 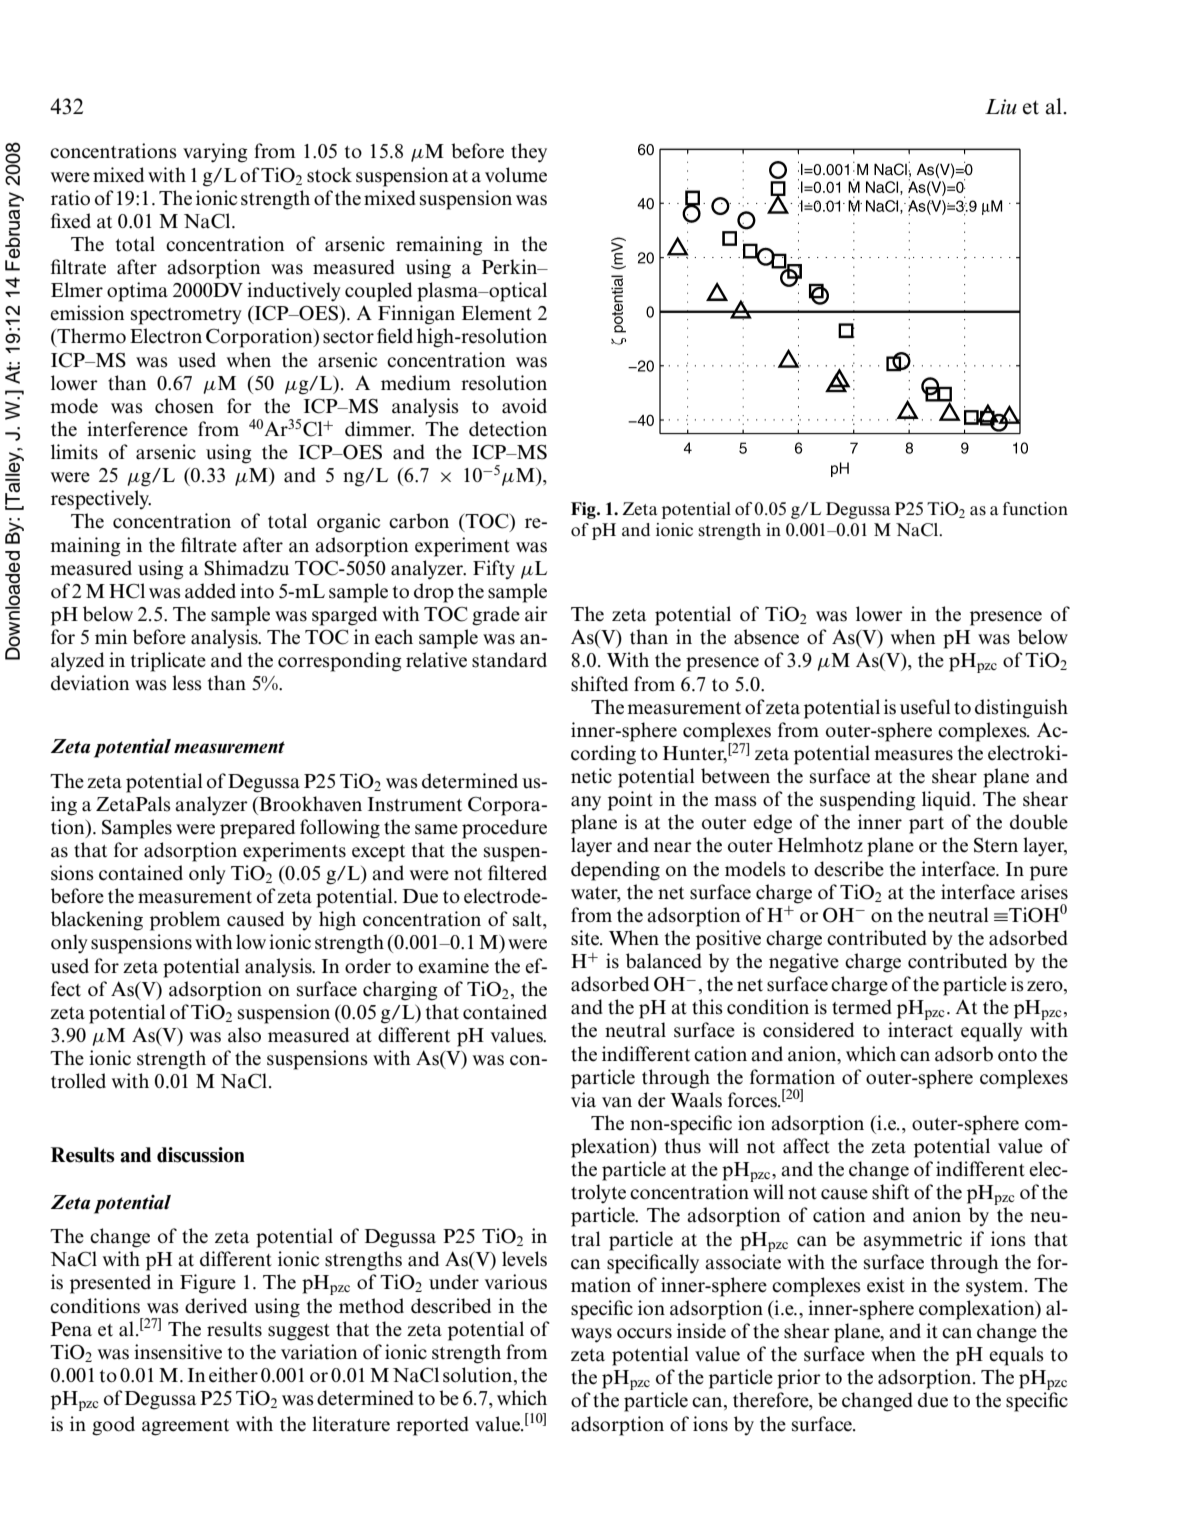 What do you see at coordinates (432, 1426) in the document?
I see `reported` at bounding box center [432, 1426].
